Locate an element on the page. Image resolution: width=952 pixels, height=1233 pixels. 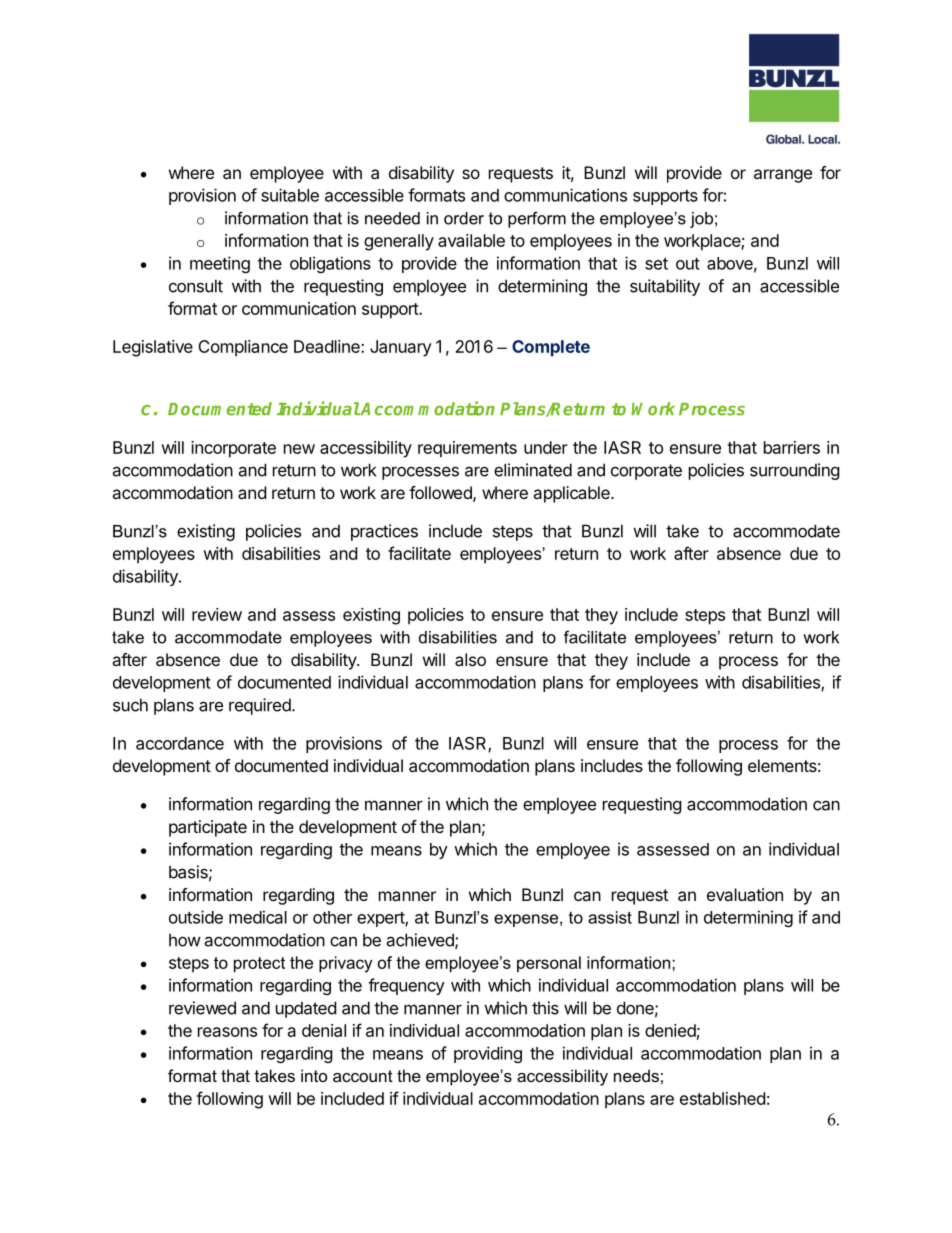
evaluation is located at coordinates (745, 894).
